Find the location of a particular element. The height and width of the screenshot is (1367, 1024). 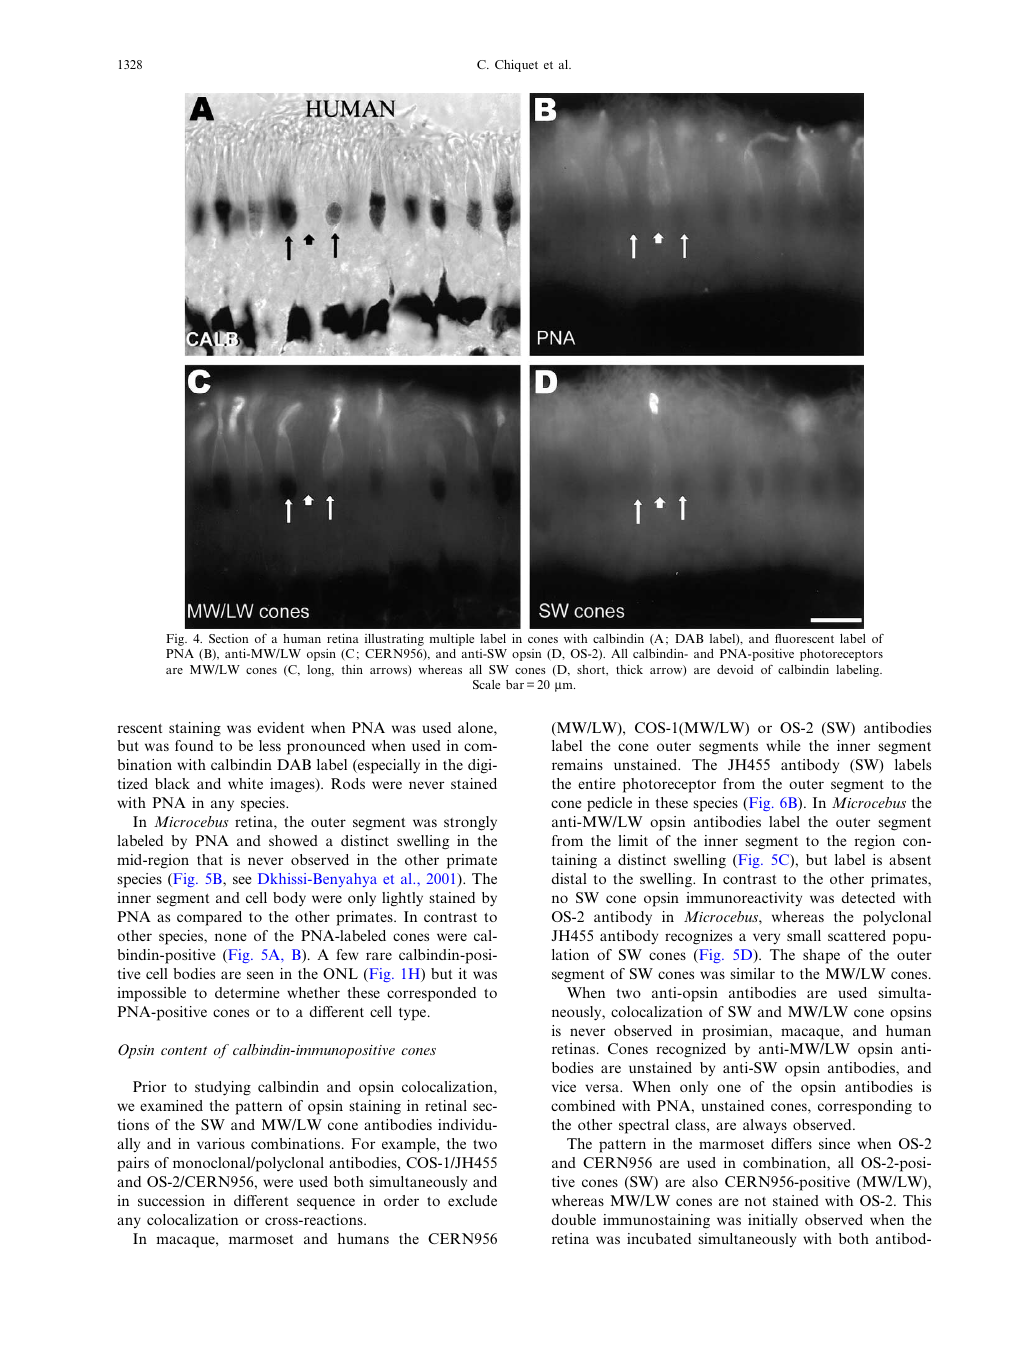

double is located at coordinates (573, 1219).
